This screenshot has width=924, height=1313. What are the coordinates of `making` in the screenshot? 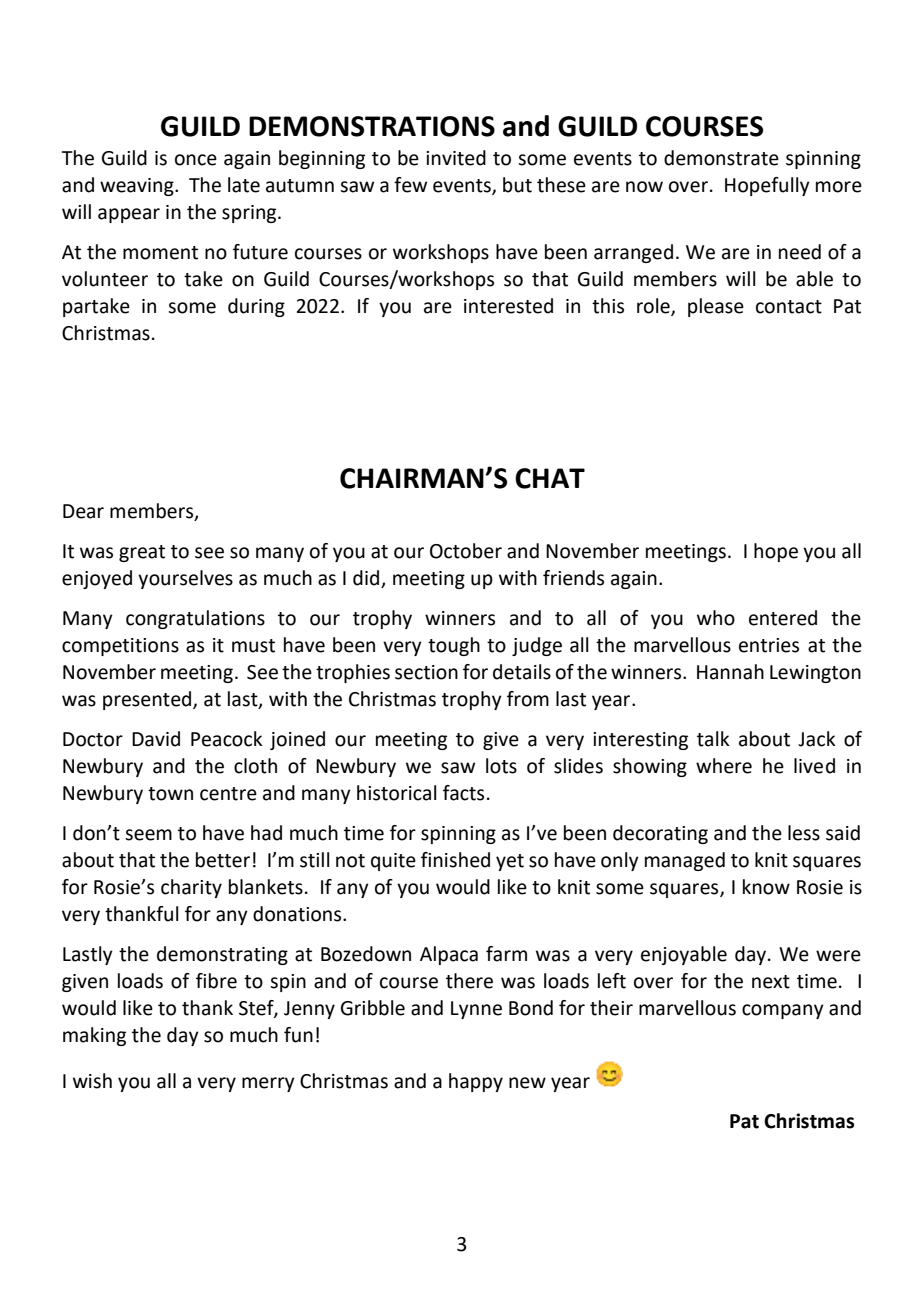 It's located at (94, 1036).
